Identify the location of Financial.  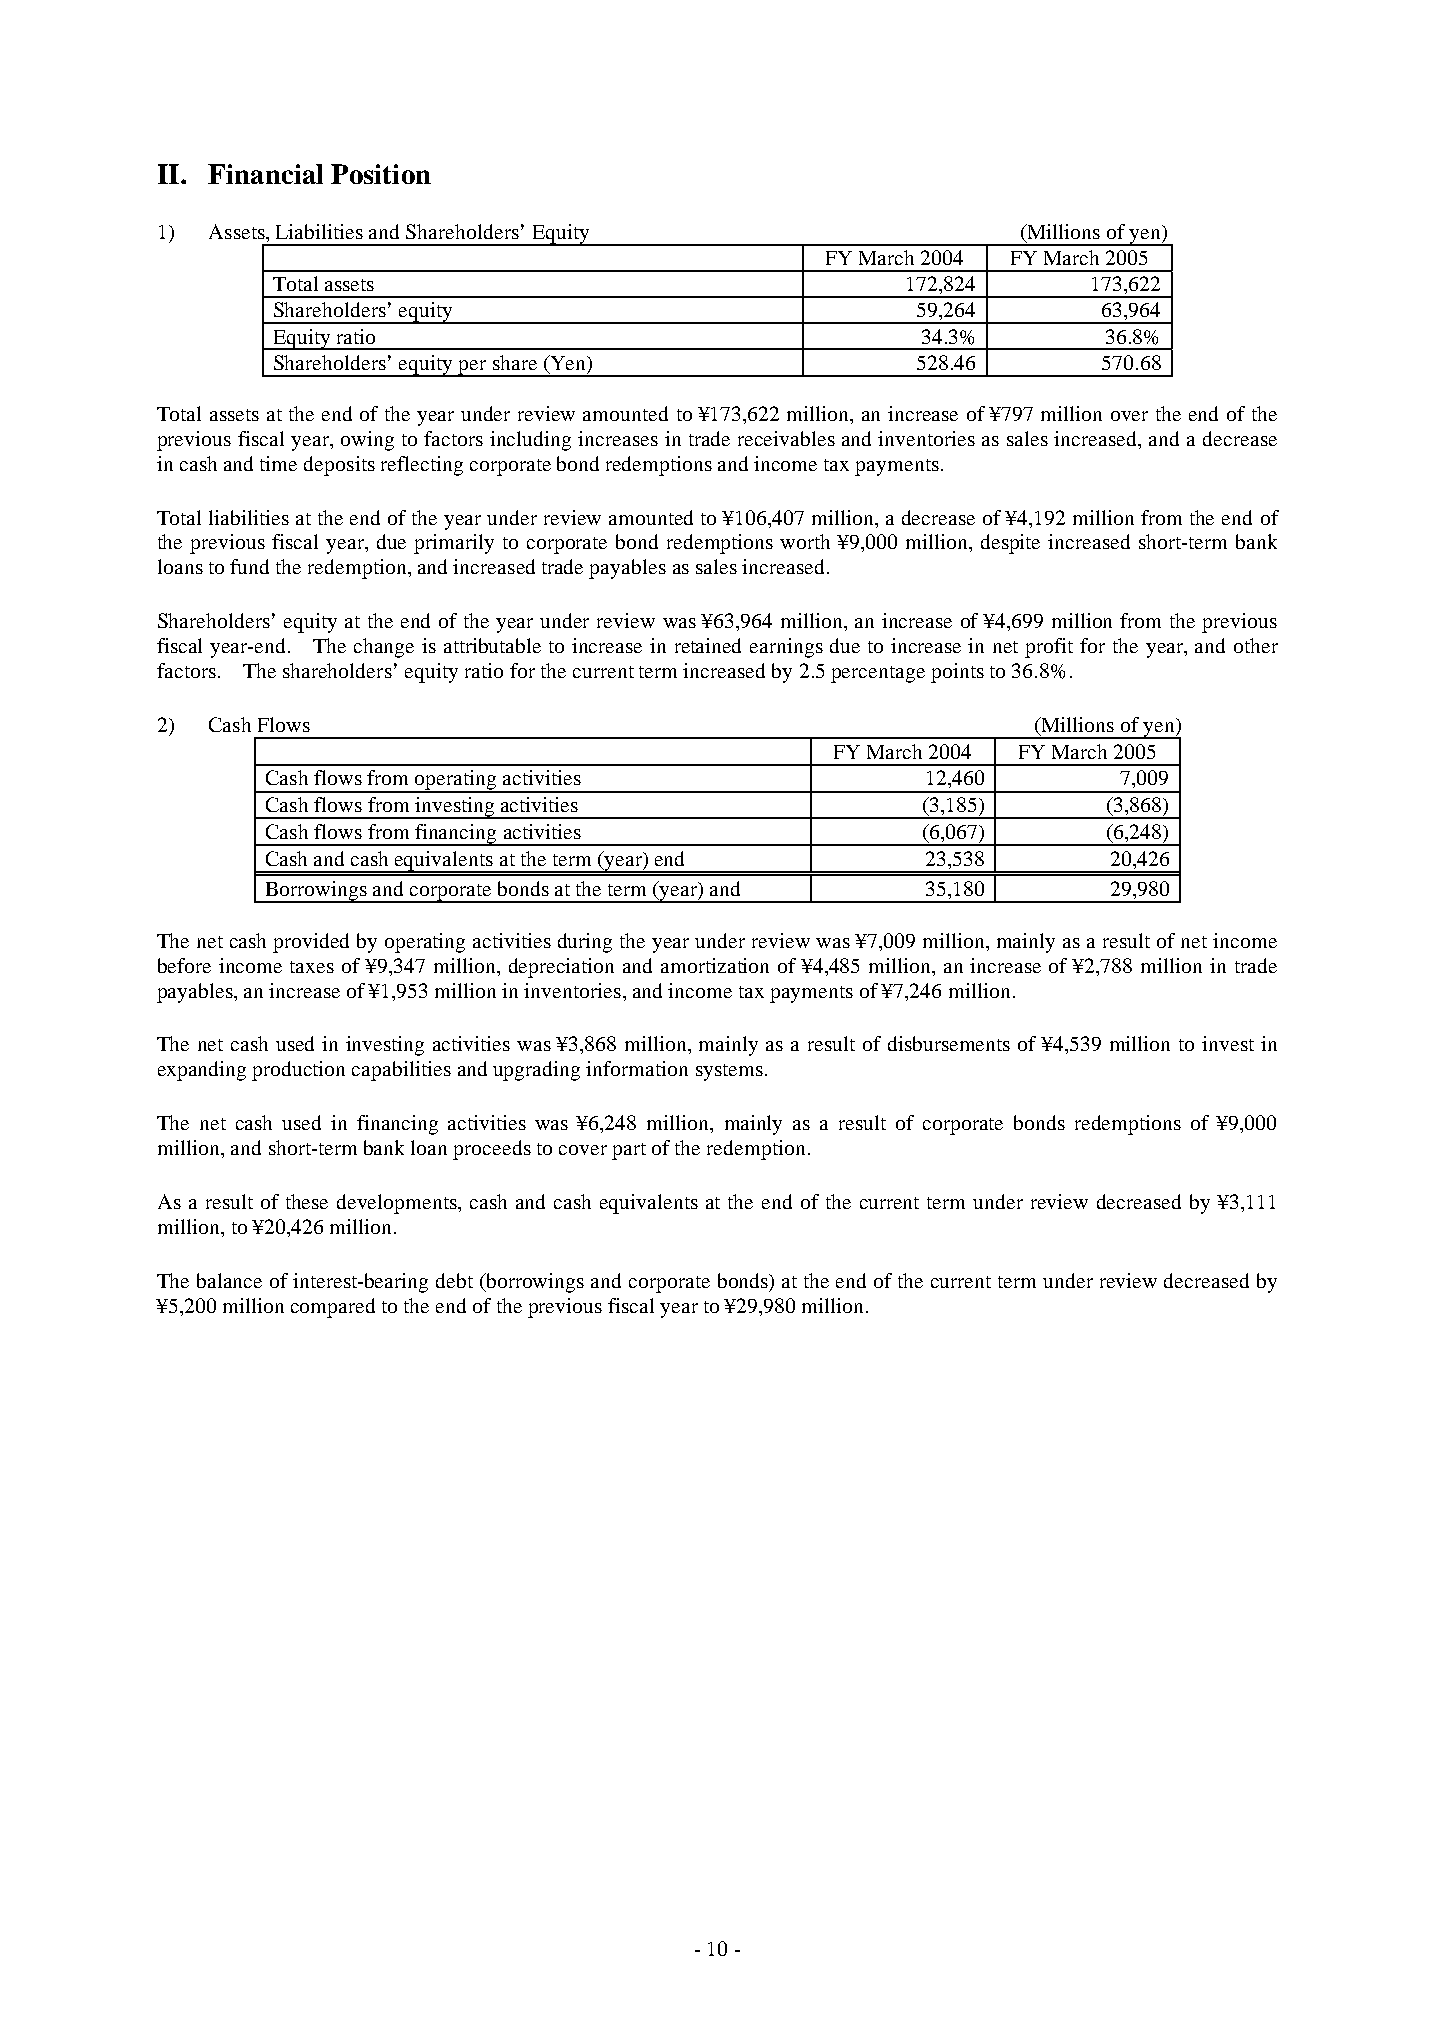
(265, 174).
